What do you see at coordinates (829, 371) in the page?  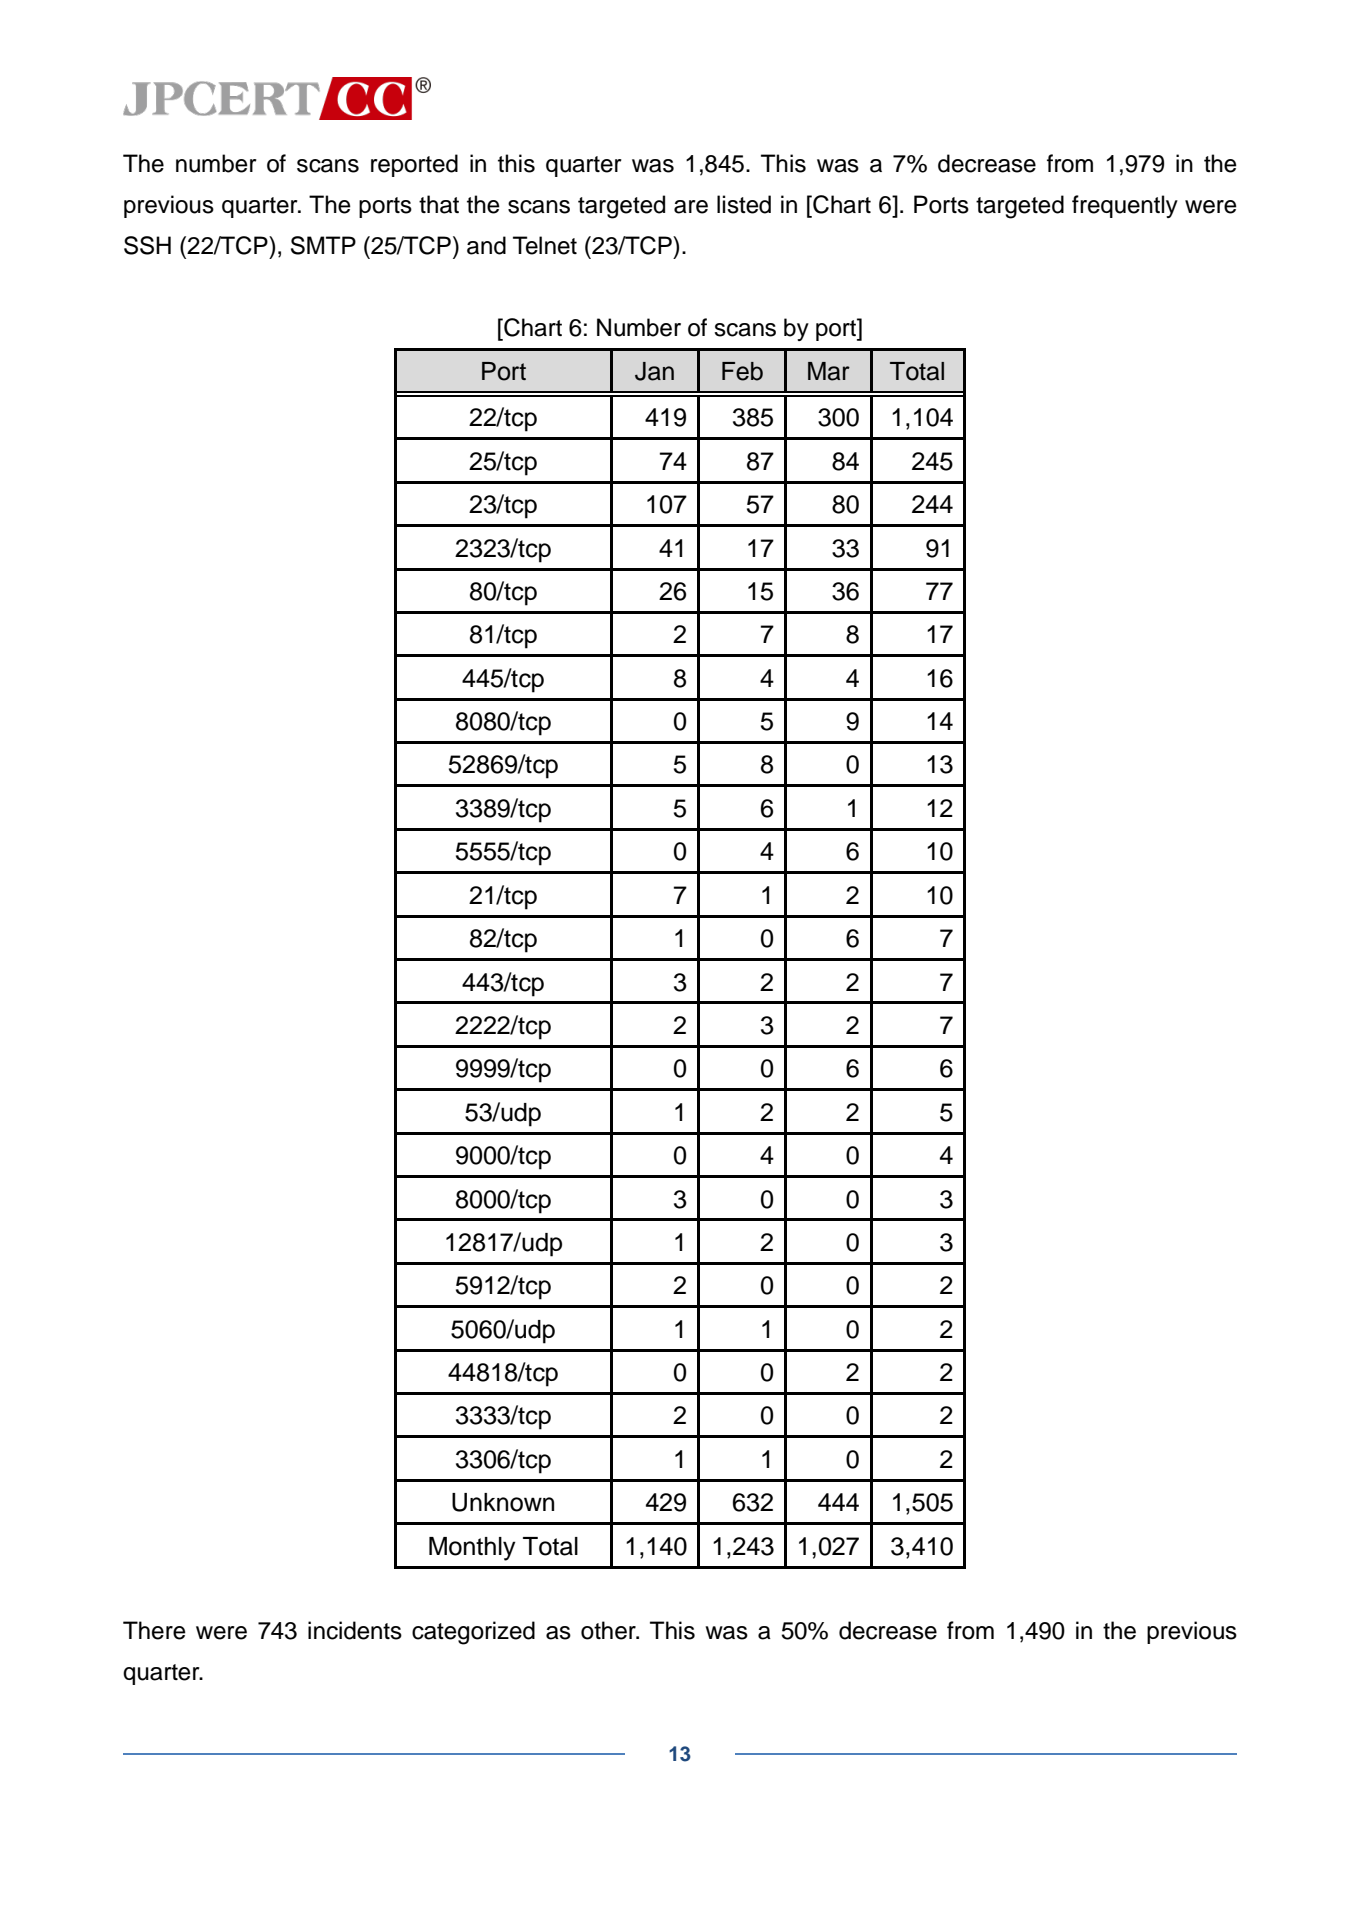 I see `Mar` at bounding box center [829, 371].
